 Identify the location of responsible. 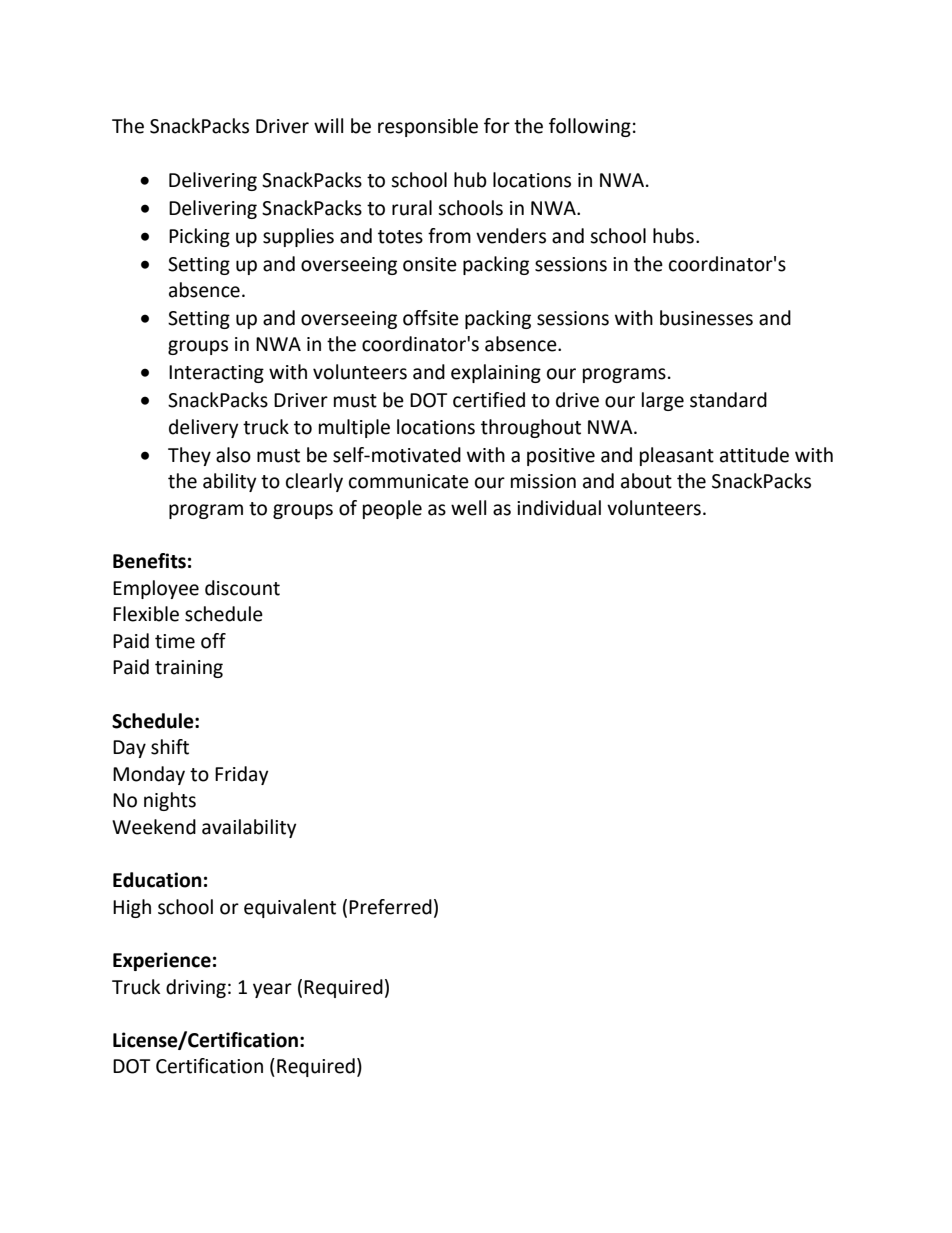
(428, 127).
